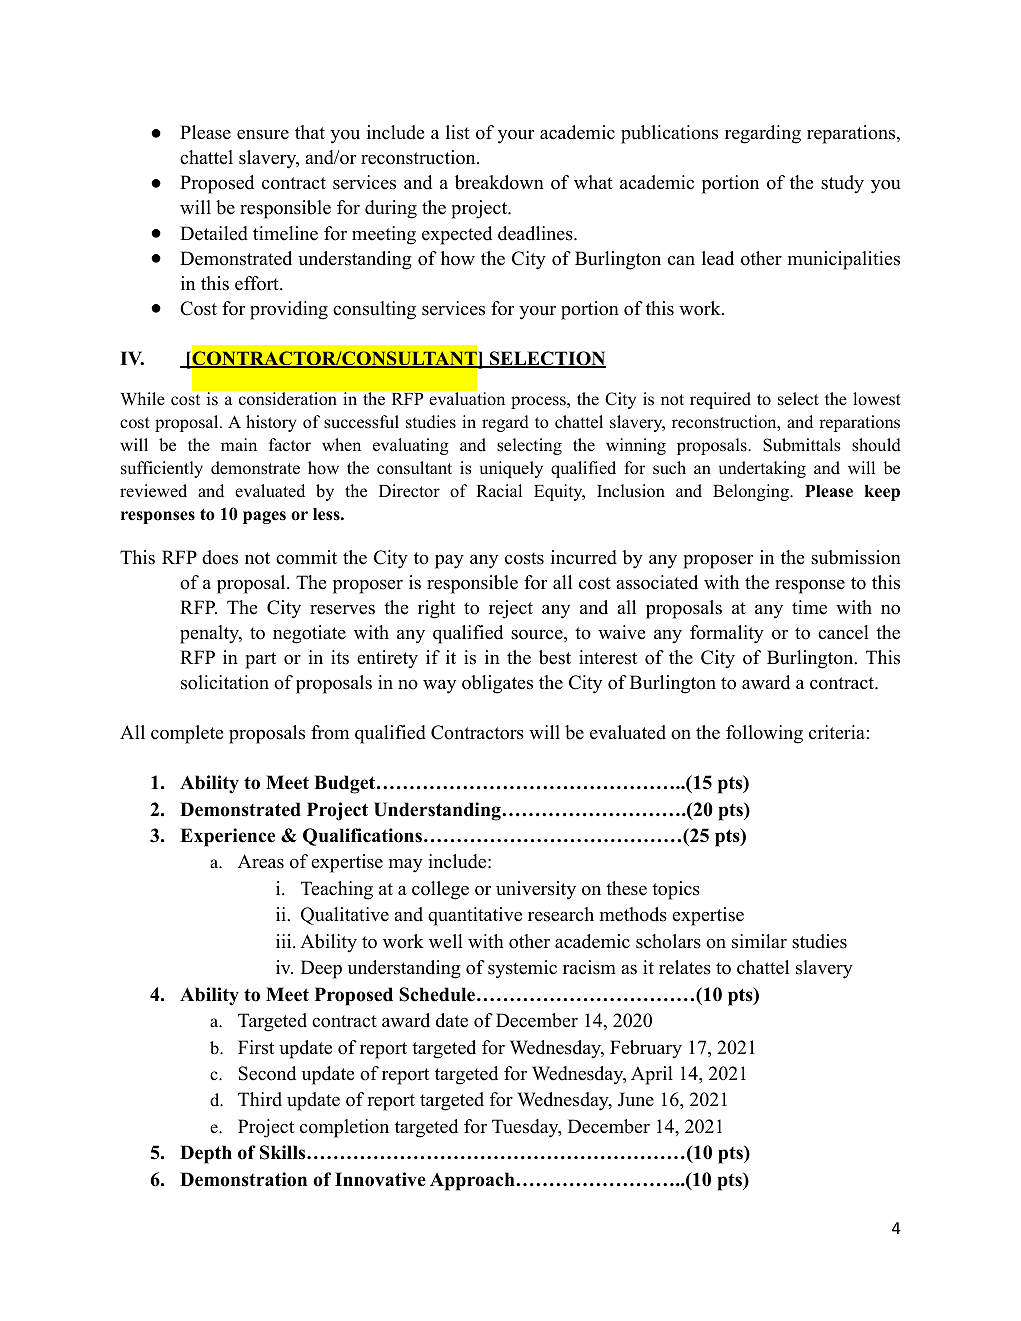 The image size is (1021, 1321). I want to click on Depth, so click(206, 1154).
